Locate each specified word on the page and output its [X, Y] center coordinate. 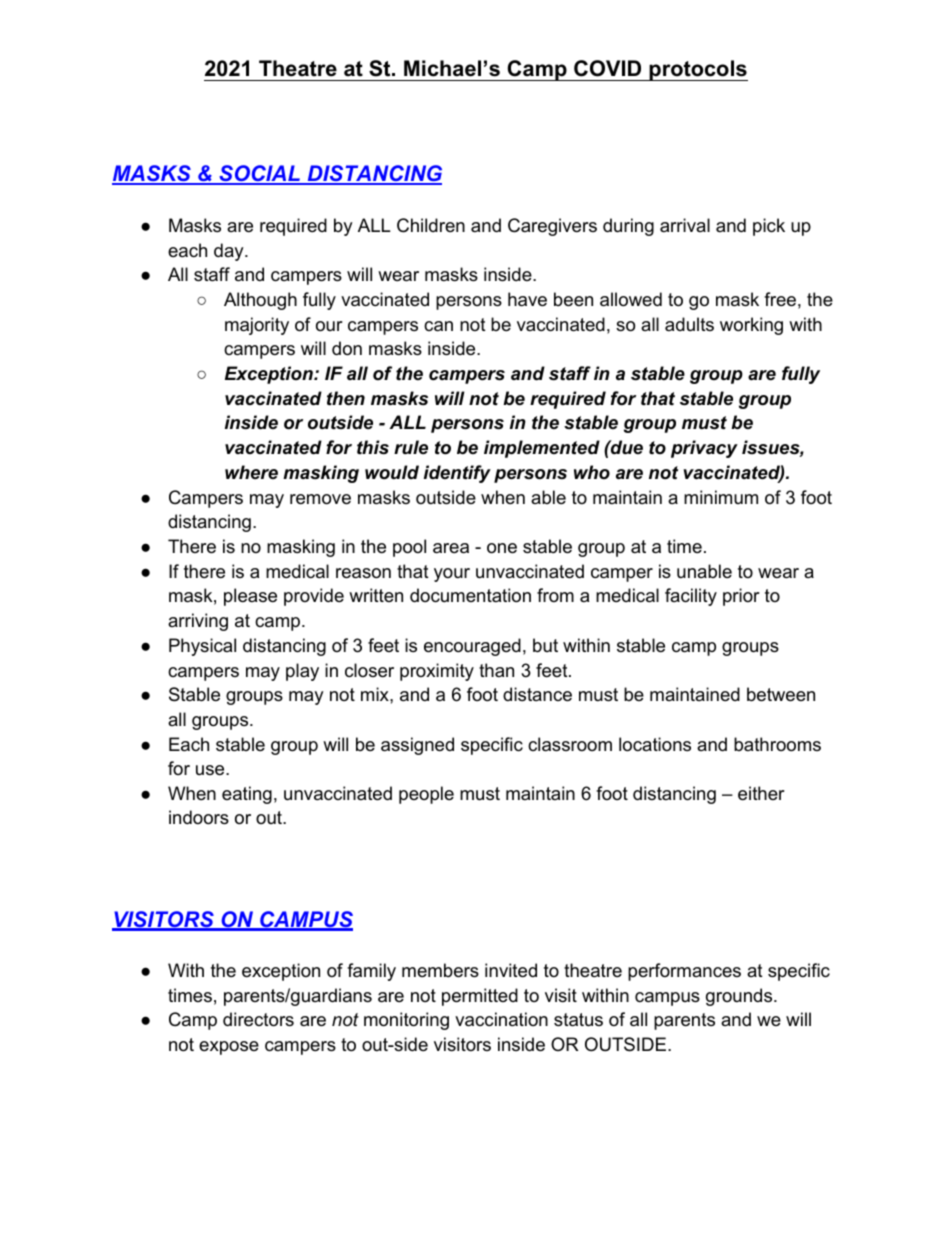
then [346, 398]
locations [655, 744]
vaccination [501, 1019]
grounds [740, 997]
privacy [704, 449]
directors [258, 1019]
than [496, 670]
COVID [607, 68]
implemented [542, 449]
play [302, 672]
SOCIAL [260, 175]
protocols [697, 70]
